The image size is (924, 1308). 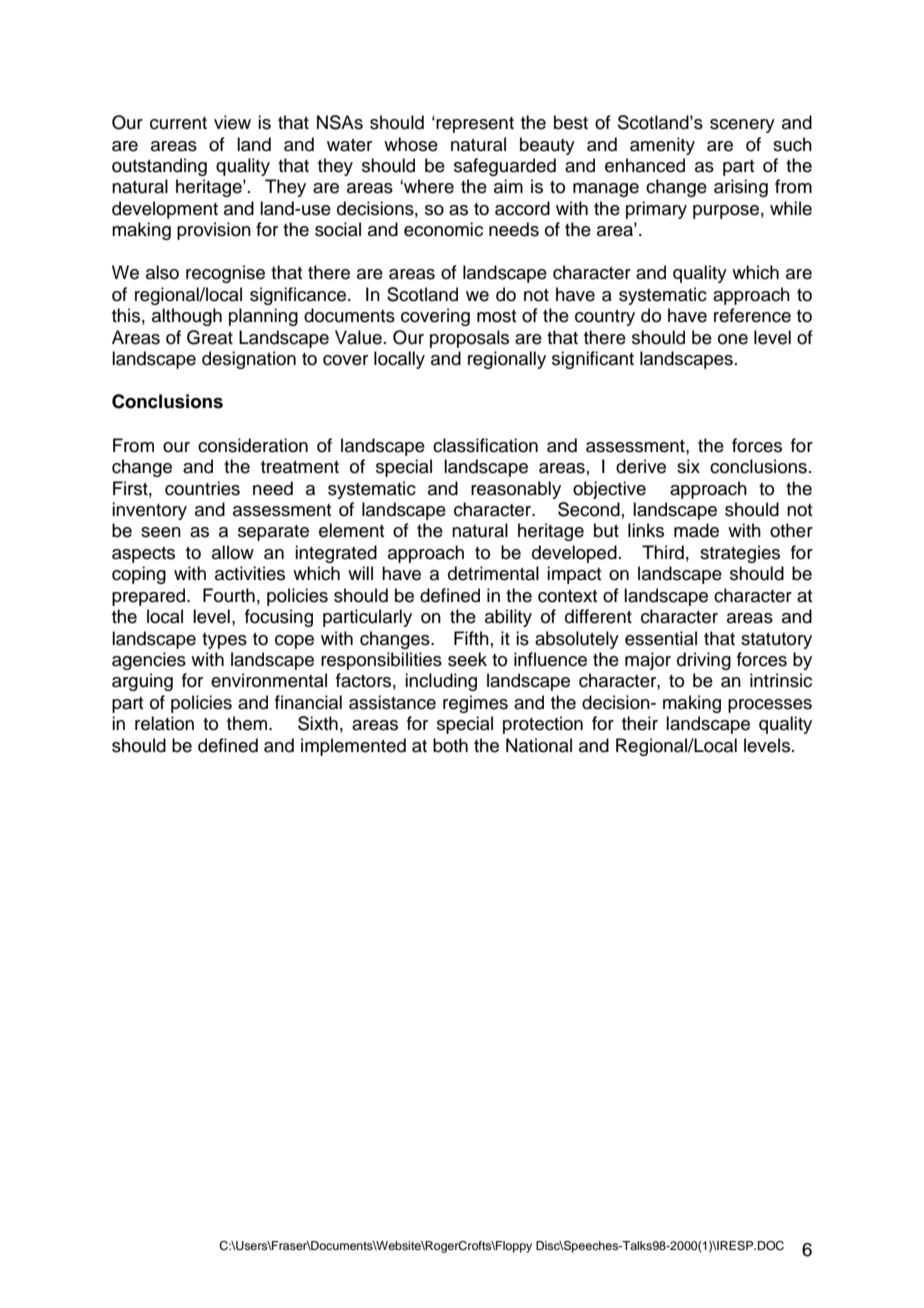 What do you see at coordinates (493, 573) in the page?
I see `detrimental` at bounding box center [493, 573].
